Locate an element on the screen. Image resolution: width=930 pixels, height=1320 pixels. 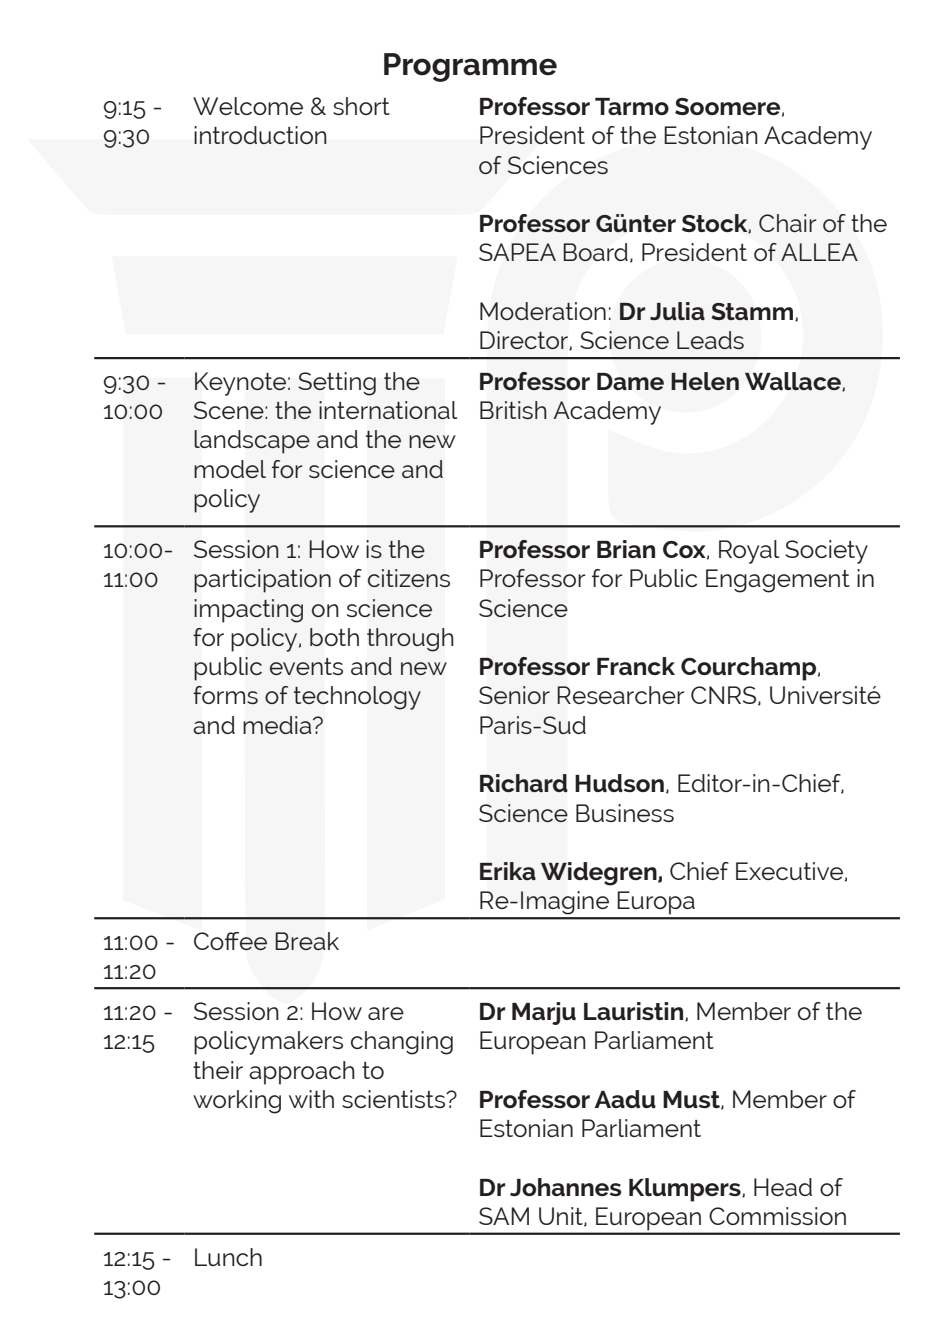
Break is located at coordinates (307, 941).
